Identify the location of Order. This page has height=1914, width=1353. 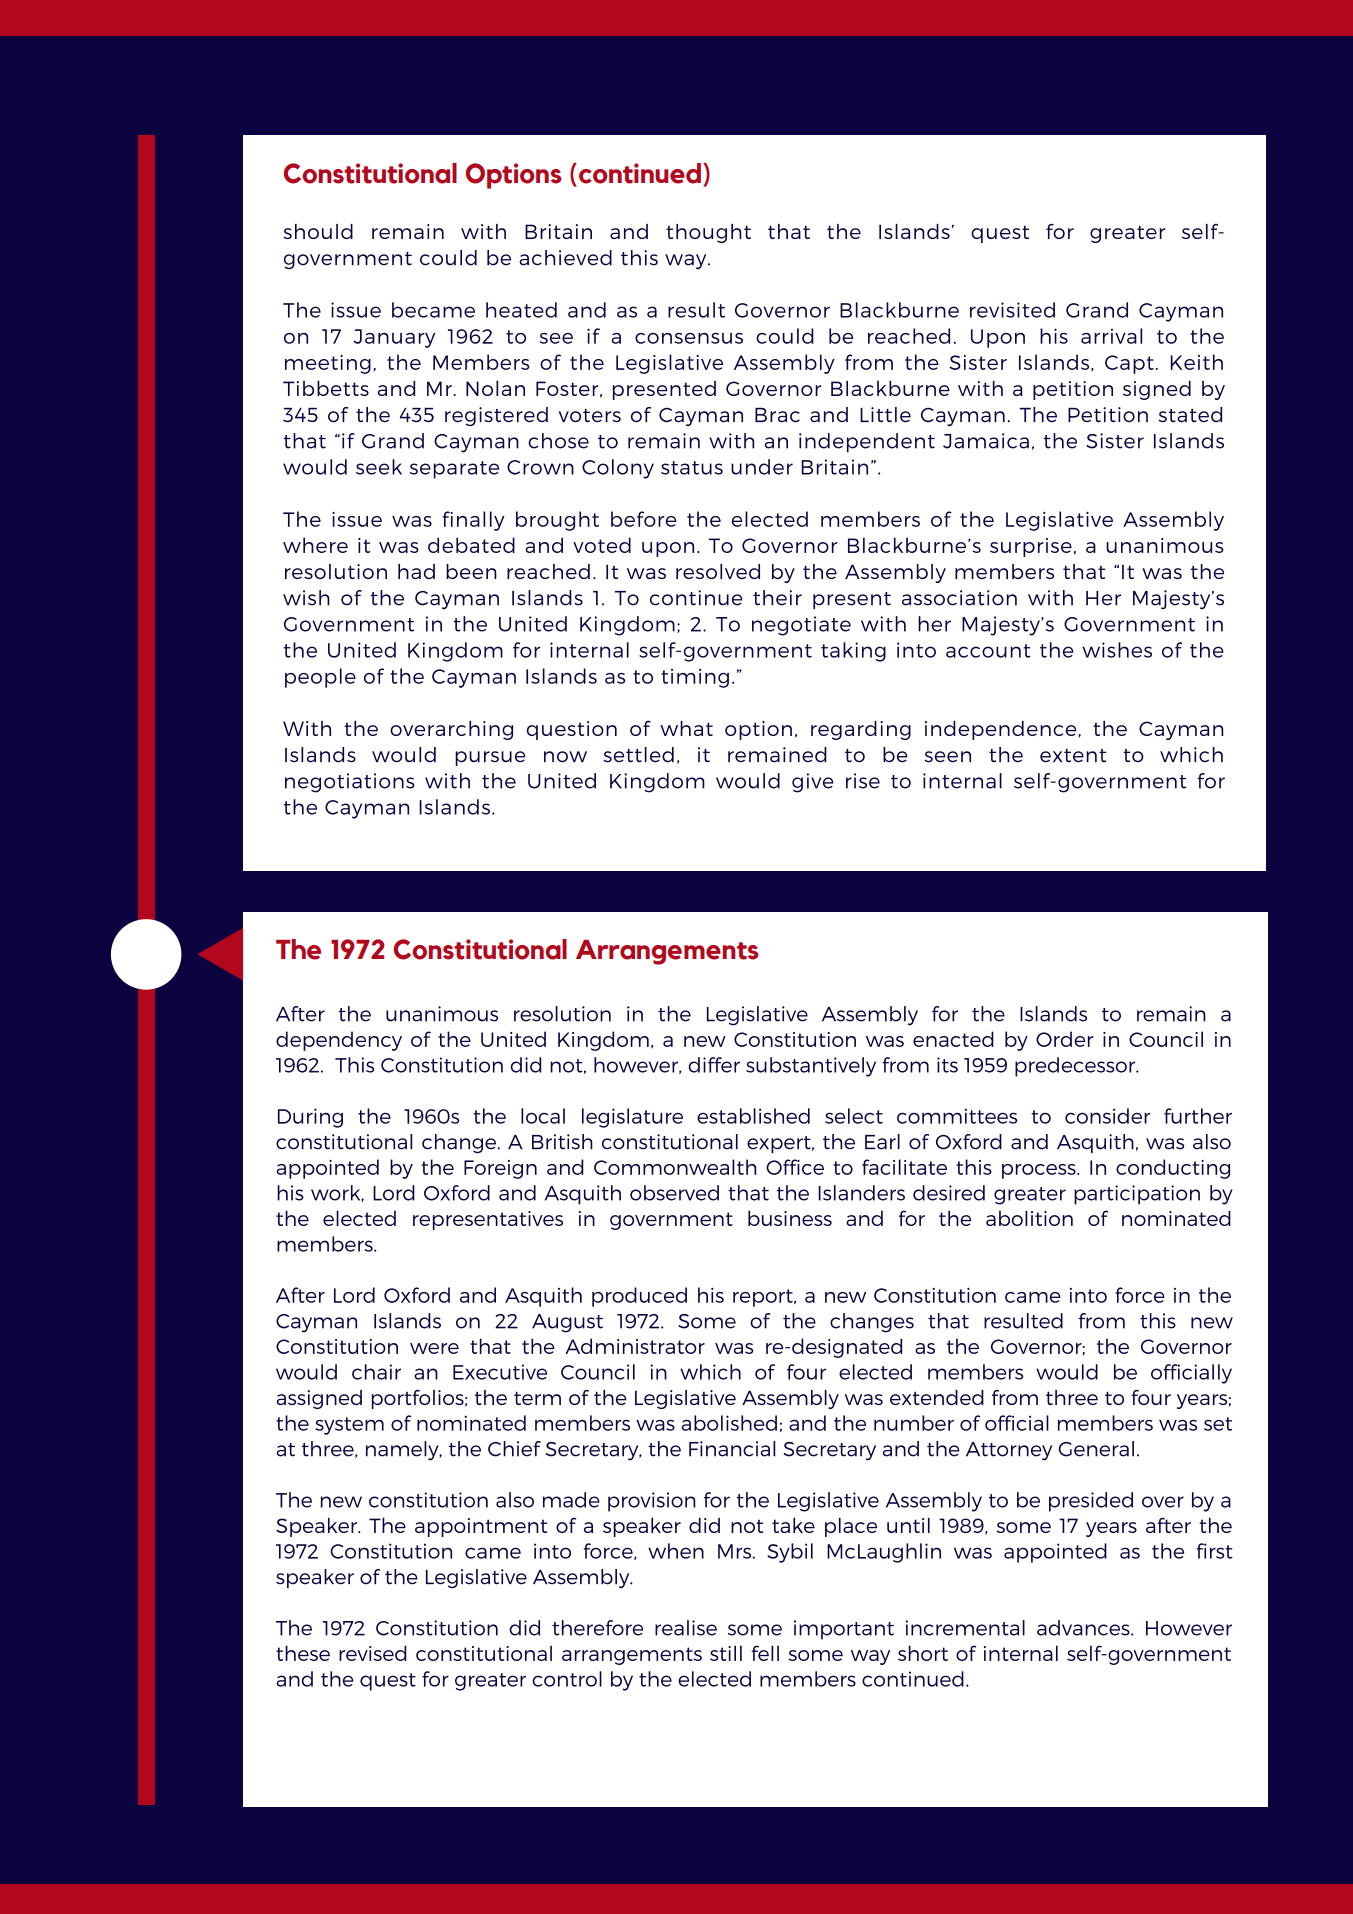
(1065, 1039).
